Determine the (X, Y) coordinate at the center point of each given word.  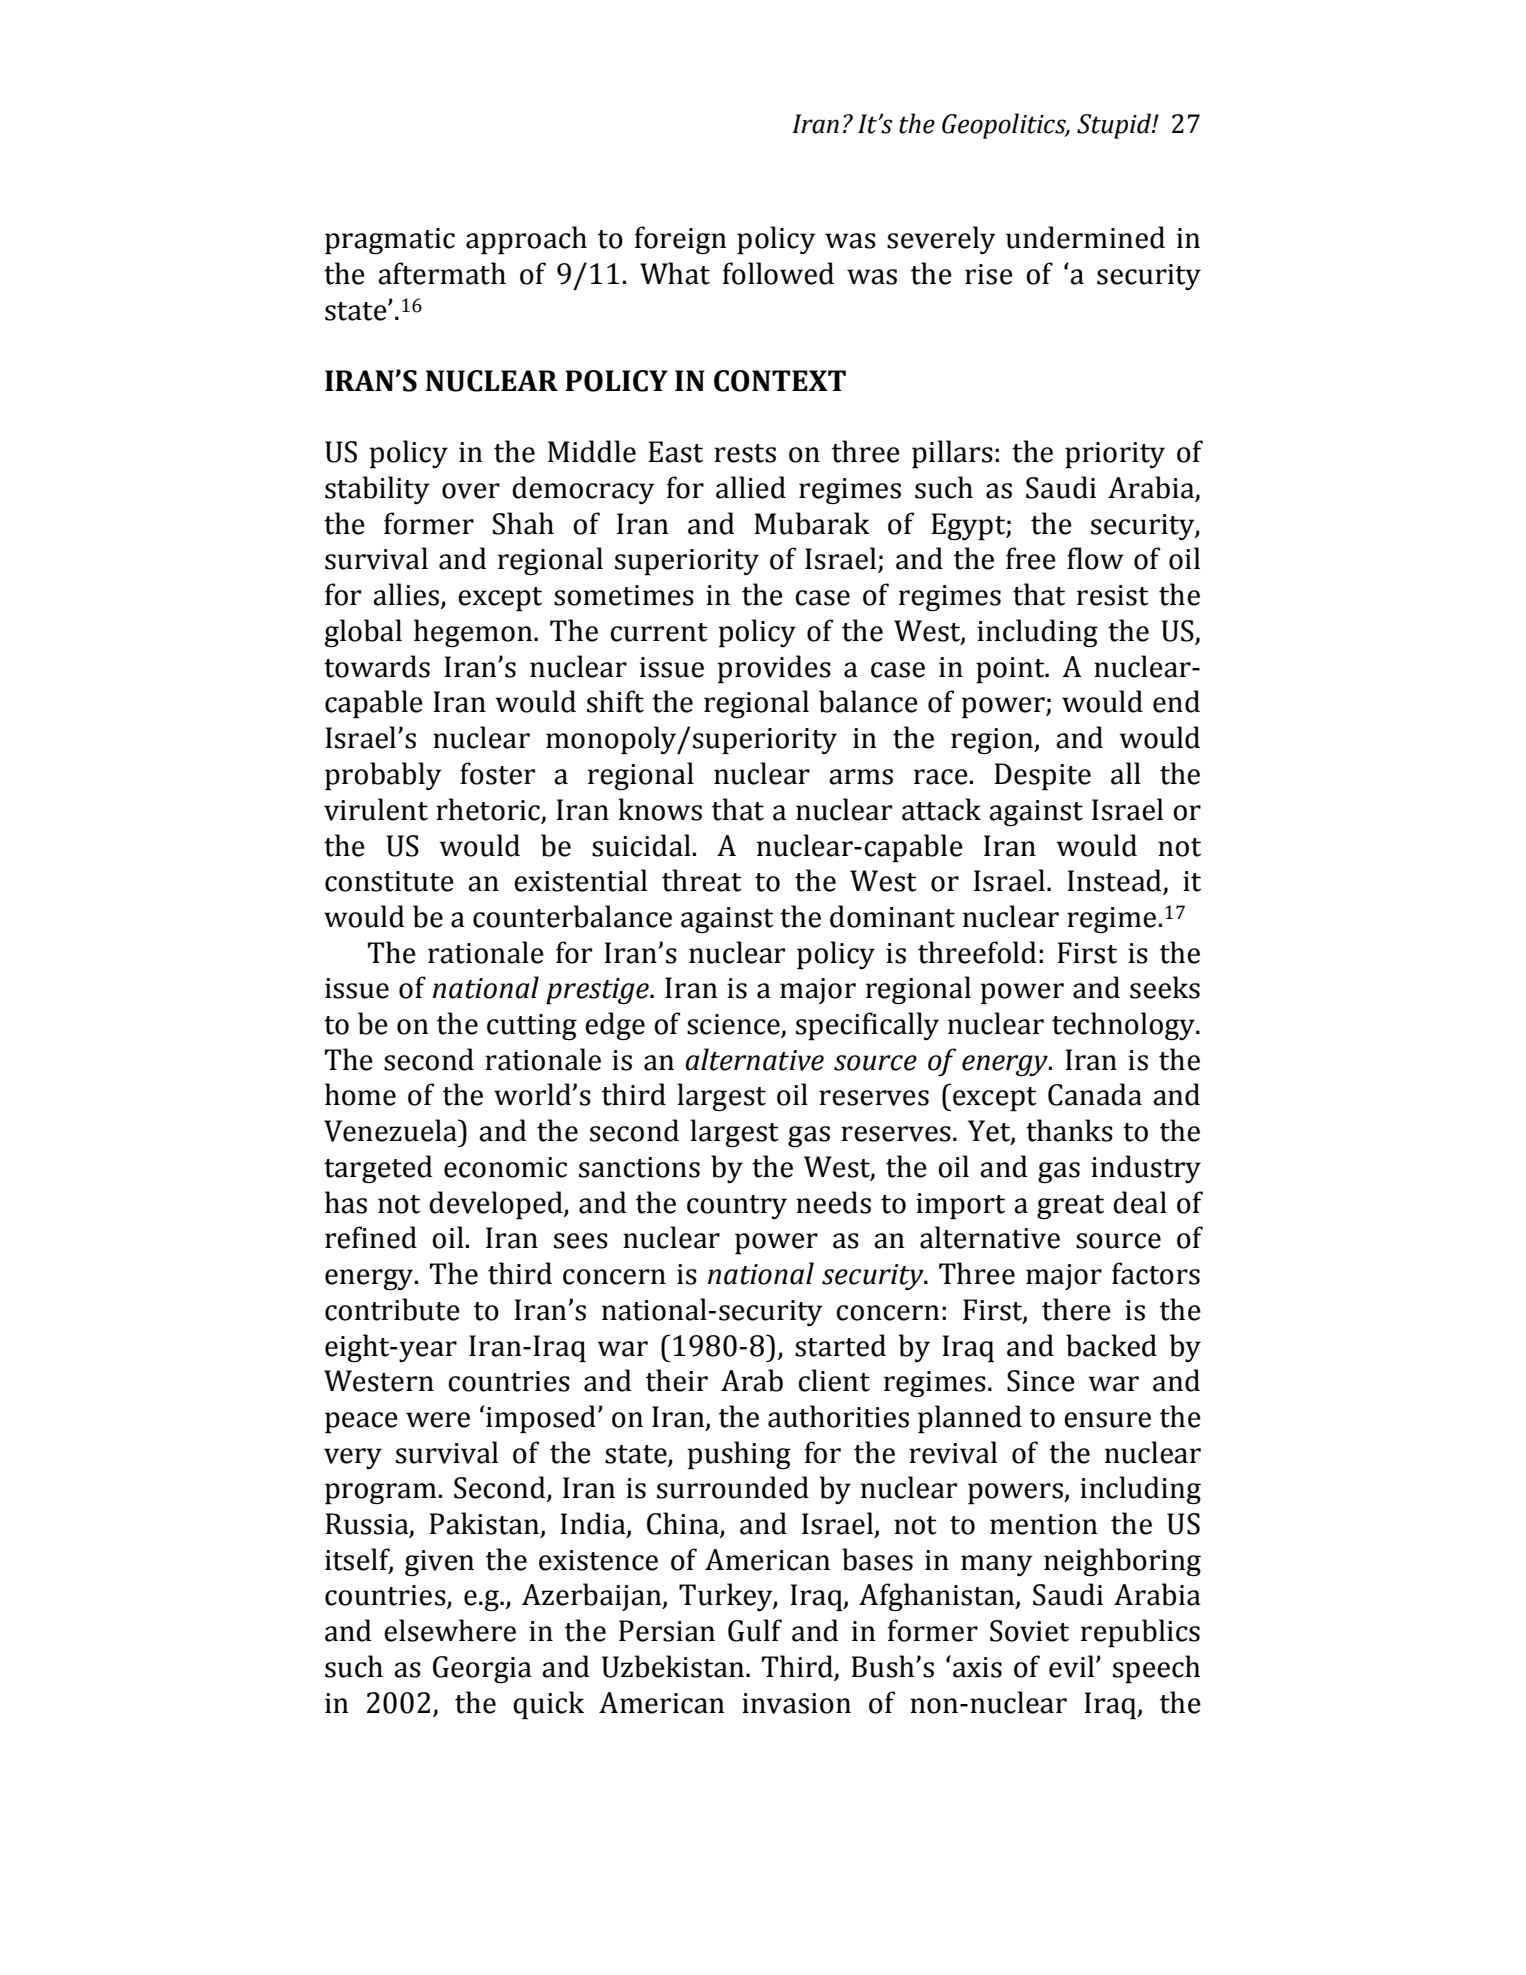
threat (702, 880)
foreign (681, 240)
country (737, 1207)
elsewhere (450, 1630)
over (471, 491)
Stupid (1115, 126)
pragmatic (390, 241)
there (1076, 1309)
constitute (389, 881)
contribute (392, 1309)
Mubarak (812, 523)
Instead (1115, 881)
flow (1095, 558)
